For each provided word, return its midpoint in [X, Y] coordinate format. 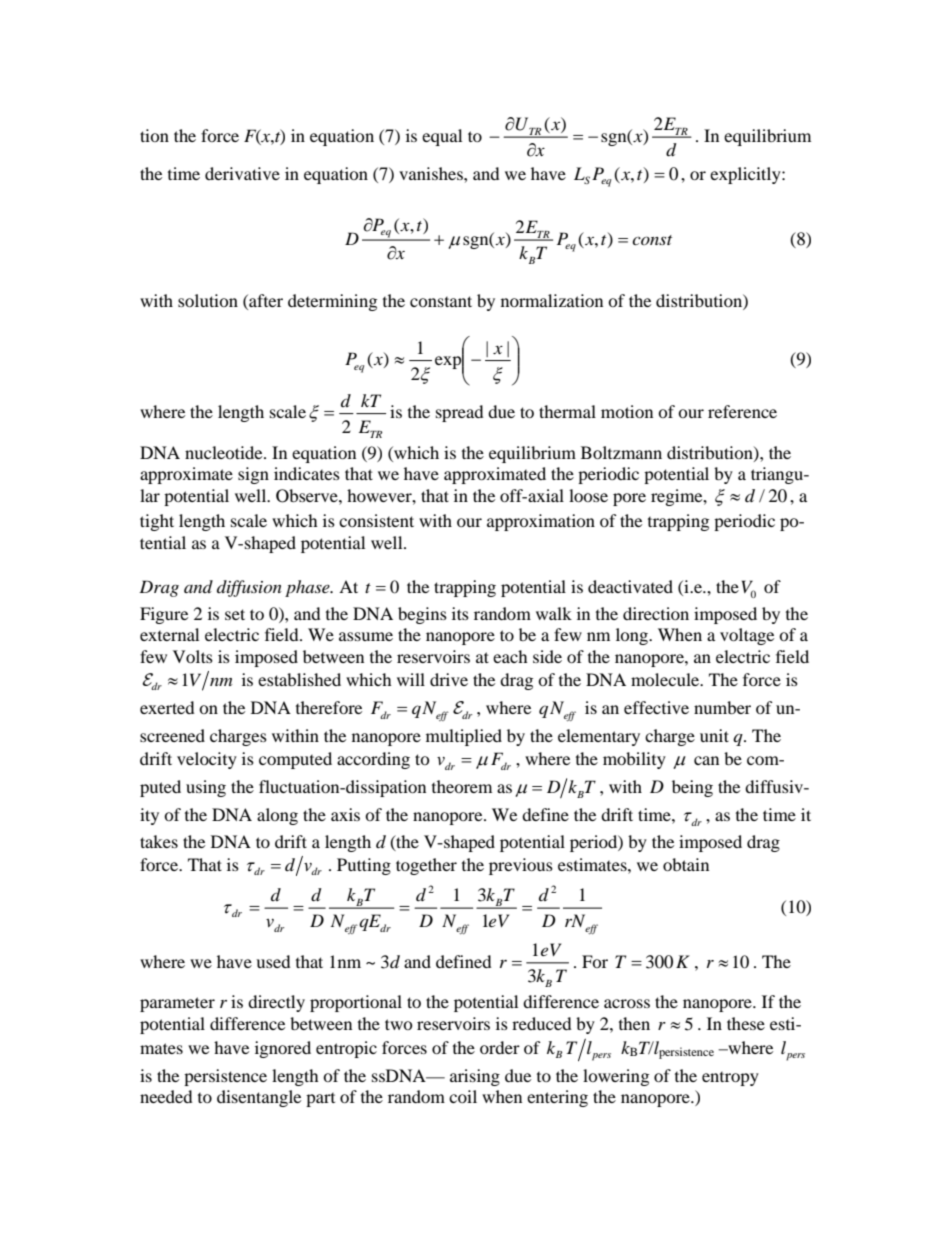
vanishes [432, 173]
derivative [242, 173]
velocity [207, 760]
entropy [730, 1079]
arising [475, 1077]
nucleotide [225, 452]
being [692, 788]
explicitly [746, 175]
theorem [462, 786]
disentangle [259, 1098]
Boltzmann [621, 452]
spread [460, 413]
